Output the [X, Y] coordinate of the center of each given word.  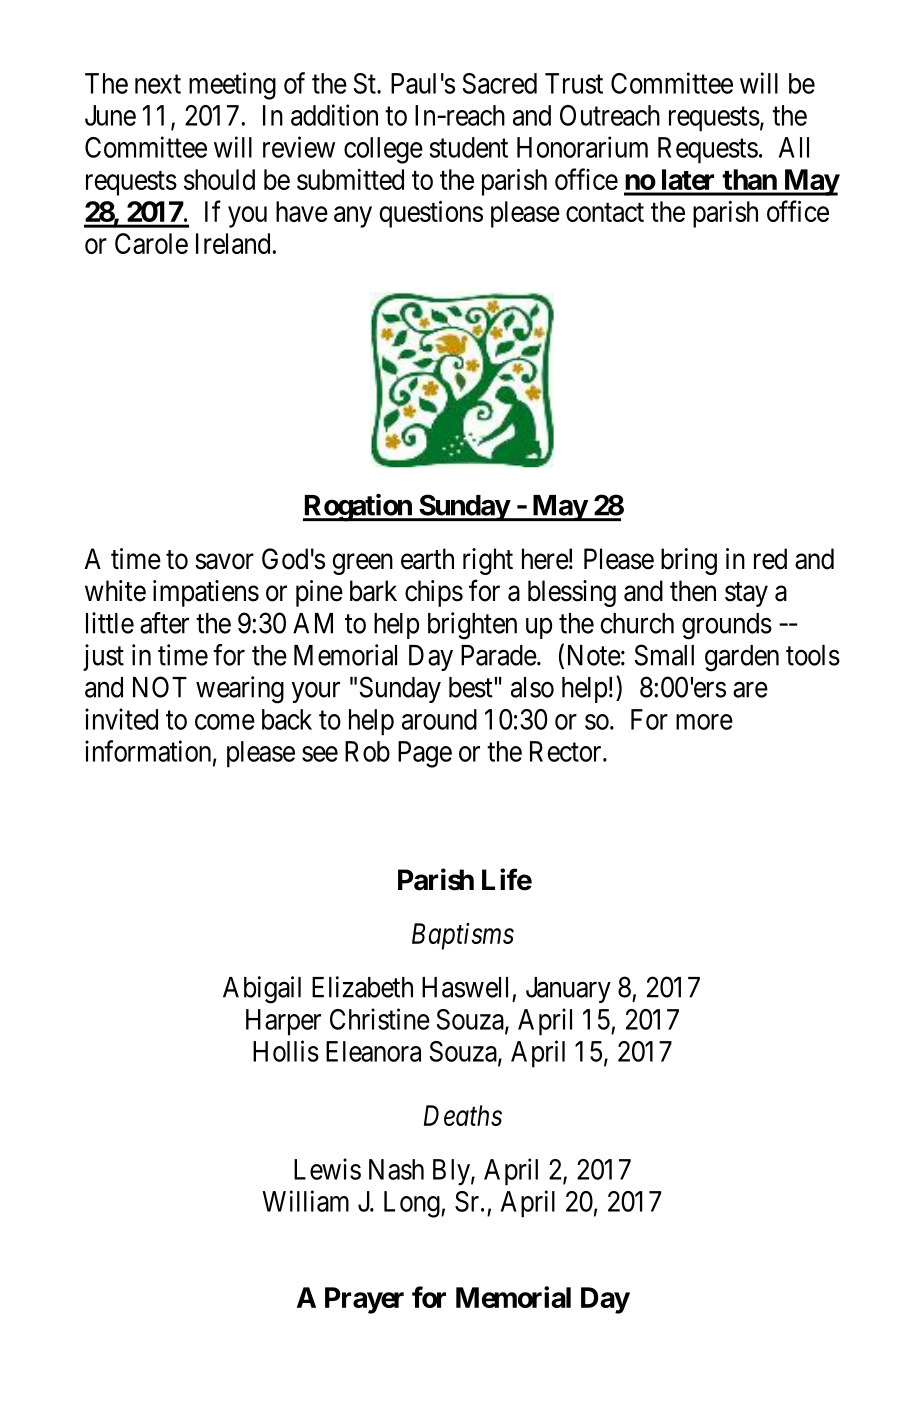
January [568, 990]
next [158, 84]
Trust [574, 83]
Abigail [262, 990]
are [750, 690]
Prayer [364, 1300]
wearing [240, 690]
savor [224, 562]
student [469, 147]
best [471, 687]
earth [427, 559]
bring [689, 561]
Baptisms [463, 936]
